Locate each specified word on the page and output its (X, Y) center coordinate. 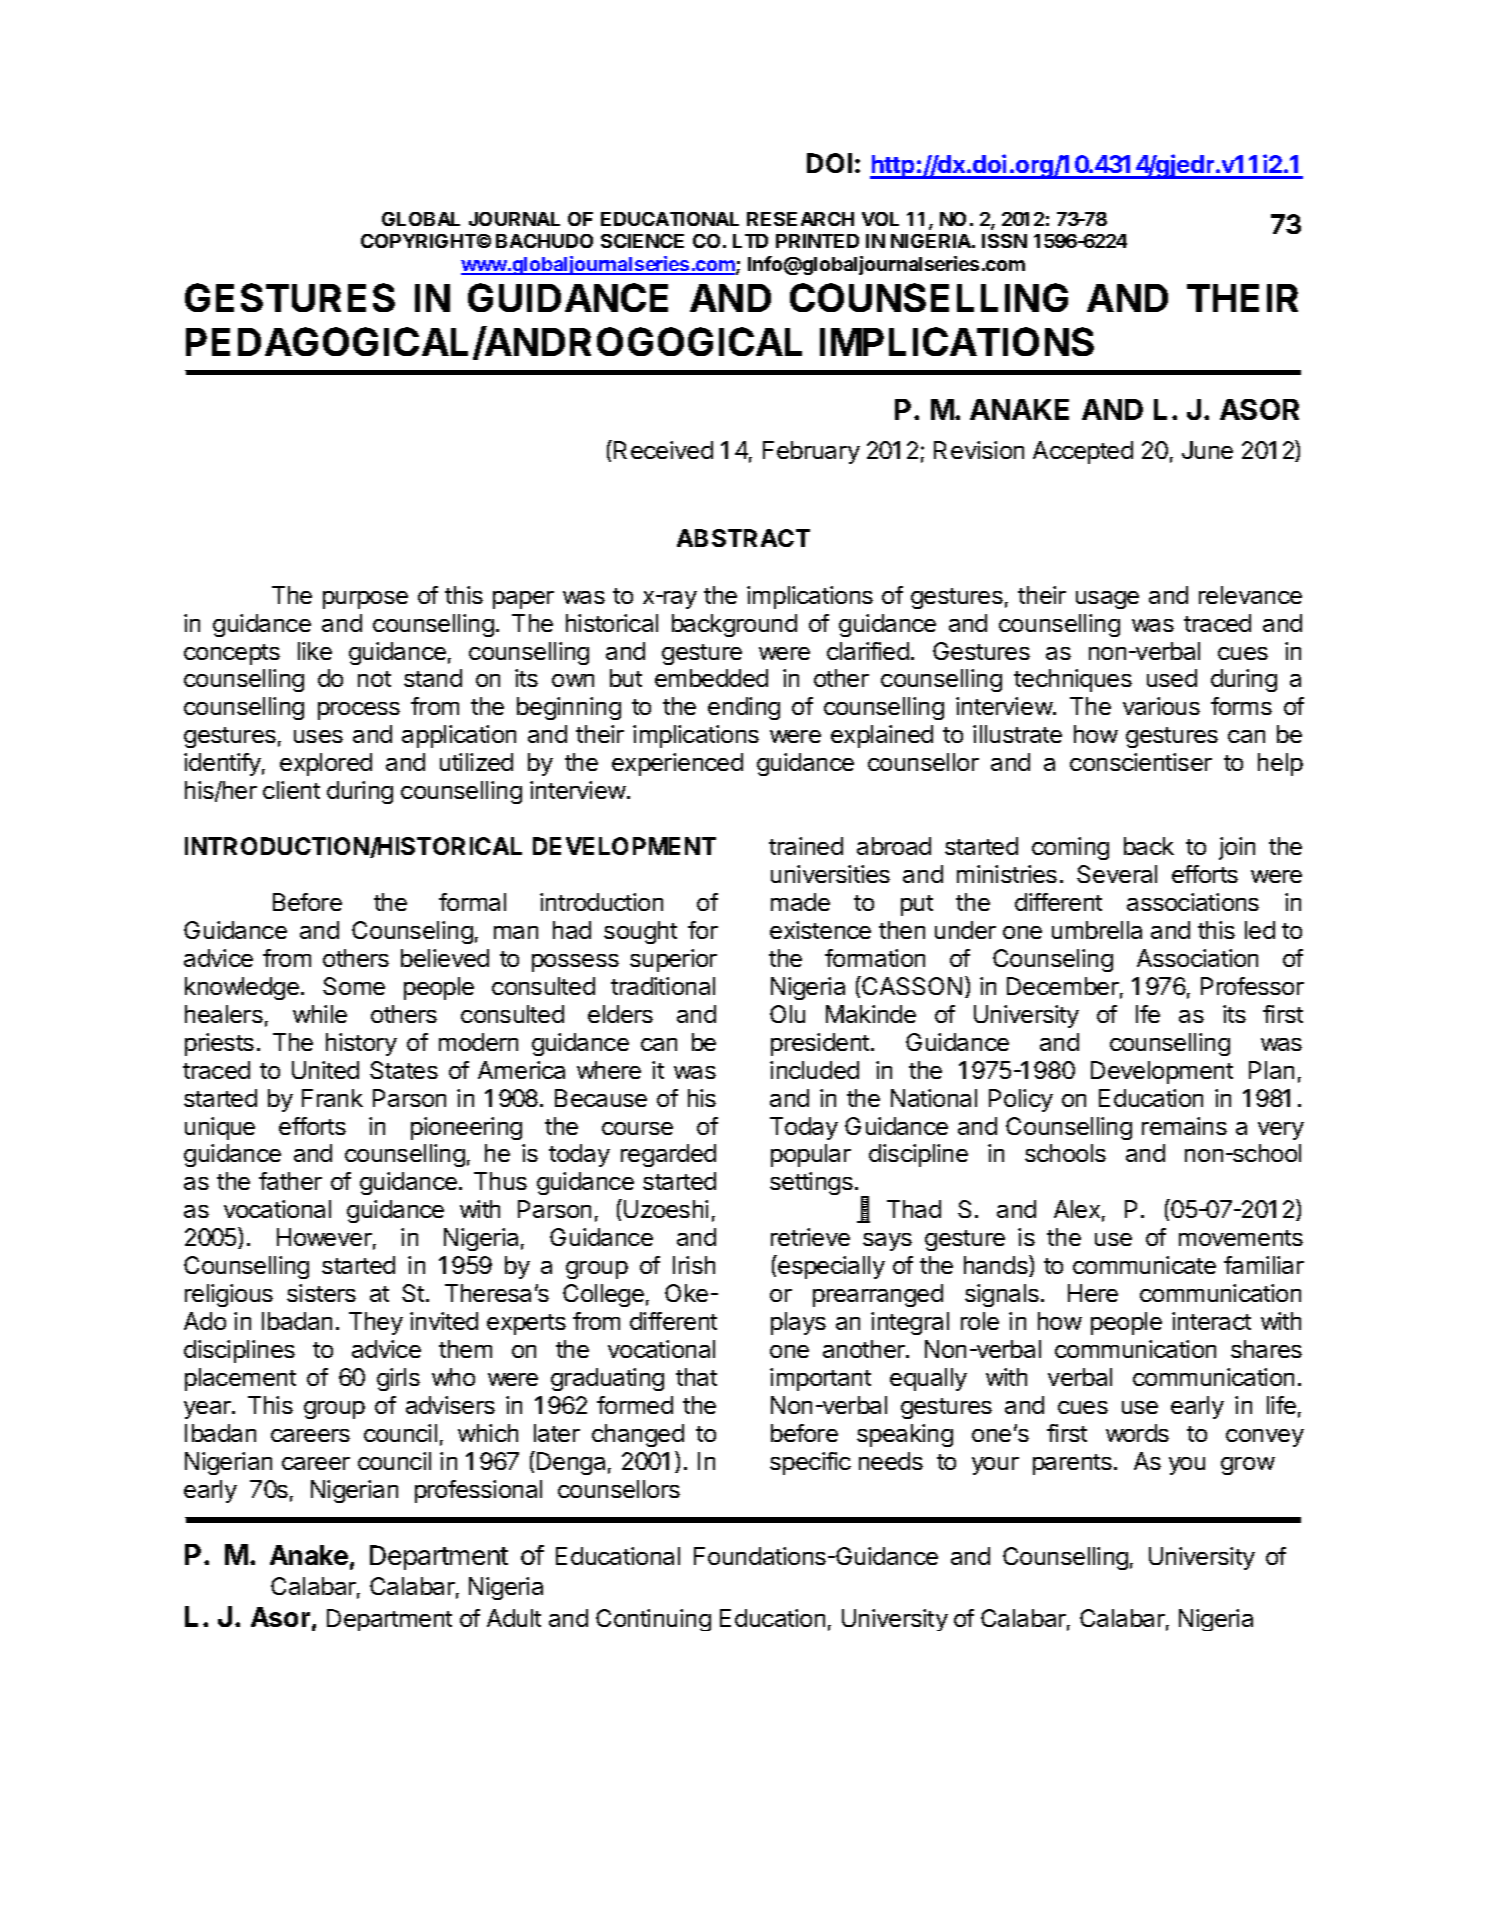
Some (354, 986)
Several (1117, 874)
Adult (514, 1618)
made (800, 902)
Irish (694, 1265)
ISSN (1004, 241)
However (324, 1237)
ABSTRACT (743, 538)
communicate (1144, 1265)
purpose (365, 600)
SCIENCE (642, 241)
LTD (750, 241)
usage (1107, 600)
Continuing (653, 1620)
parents (1072, 1464)
